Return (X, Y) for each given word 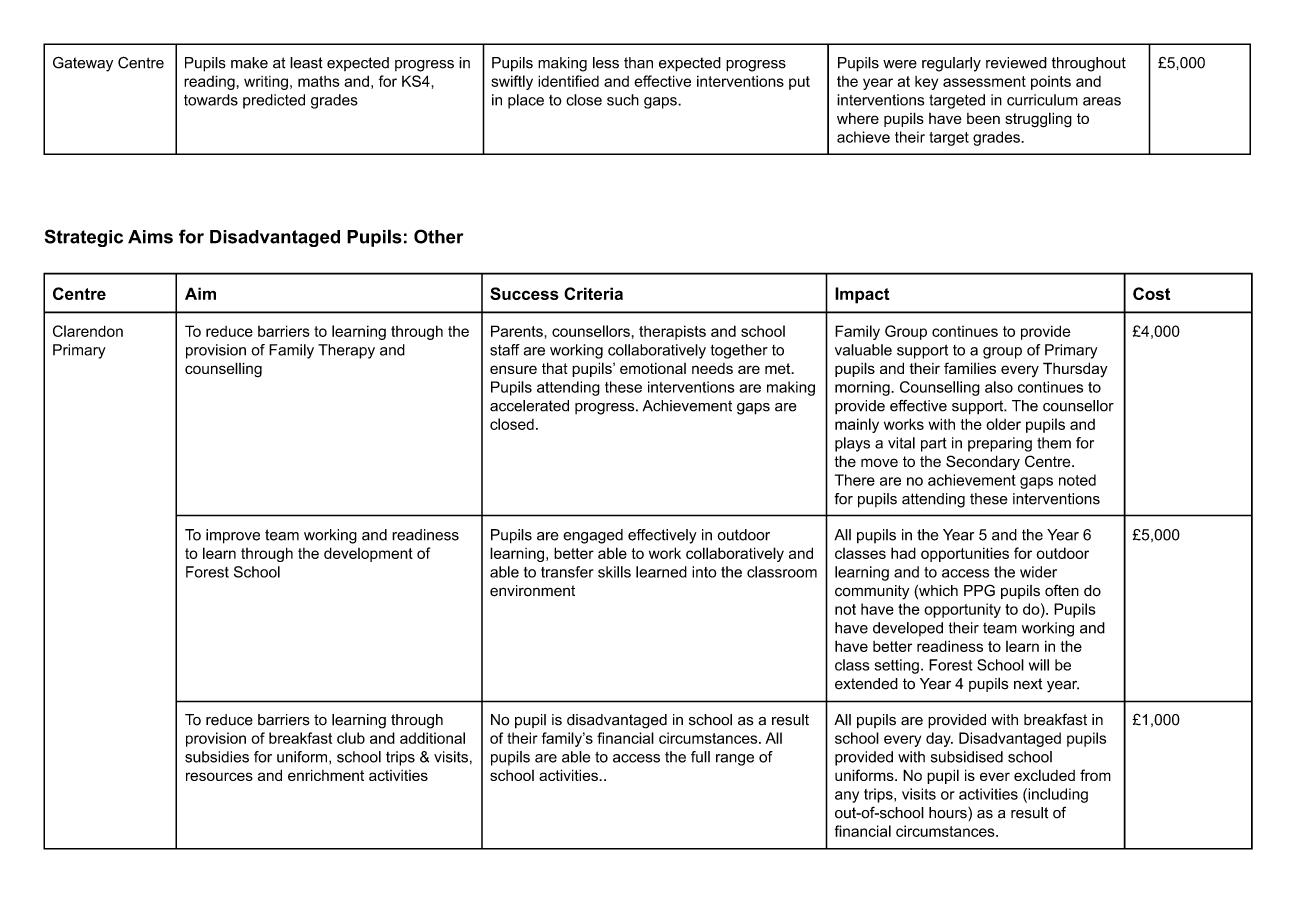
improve (233, 536)
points (1051, 83)
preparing (1000, 444)
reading (209, 82)
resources (219, 776)
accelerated (529, 406)
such (623, 100)
